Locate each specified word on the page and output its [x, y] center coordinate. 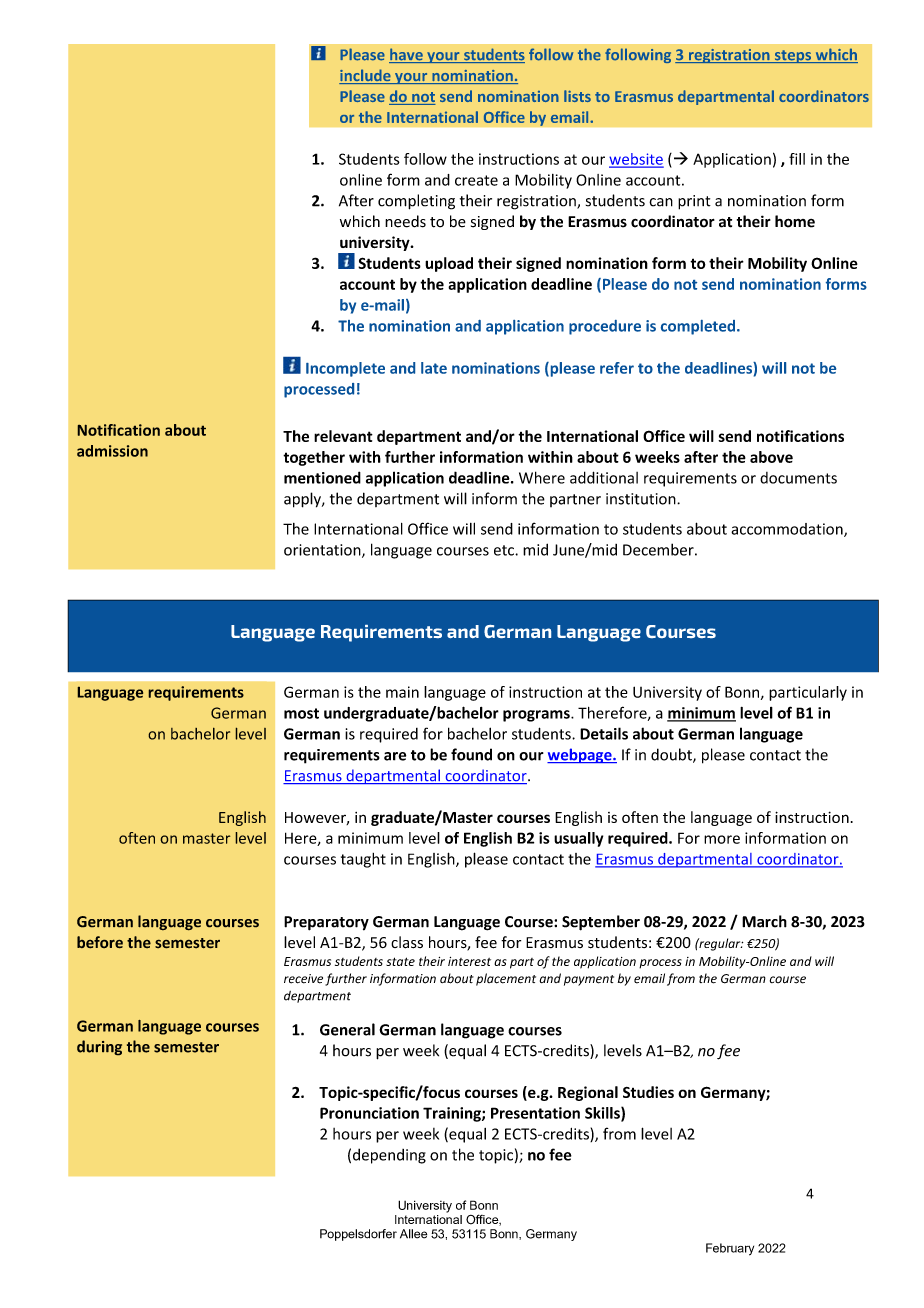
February [730, 1249]
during [99, 1048]
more [722, 839]
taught [363, 860]
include [366, 76]
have [407, 55]
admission [112, 451]
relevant [343, 436]
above [771, 457]
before [100, 942]
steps [793, 56]
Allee [413, 1234]
